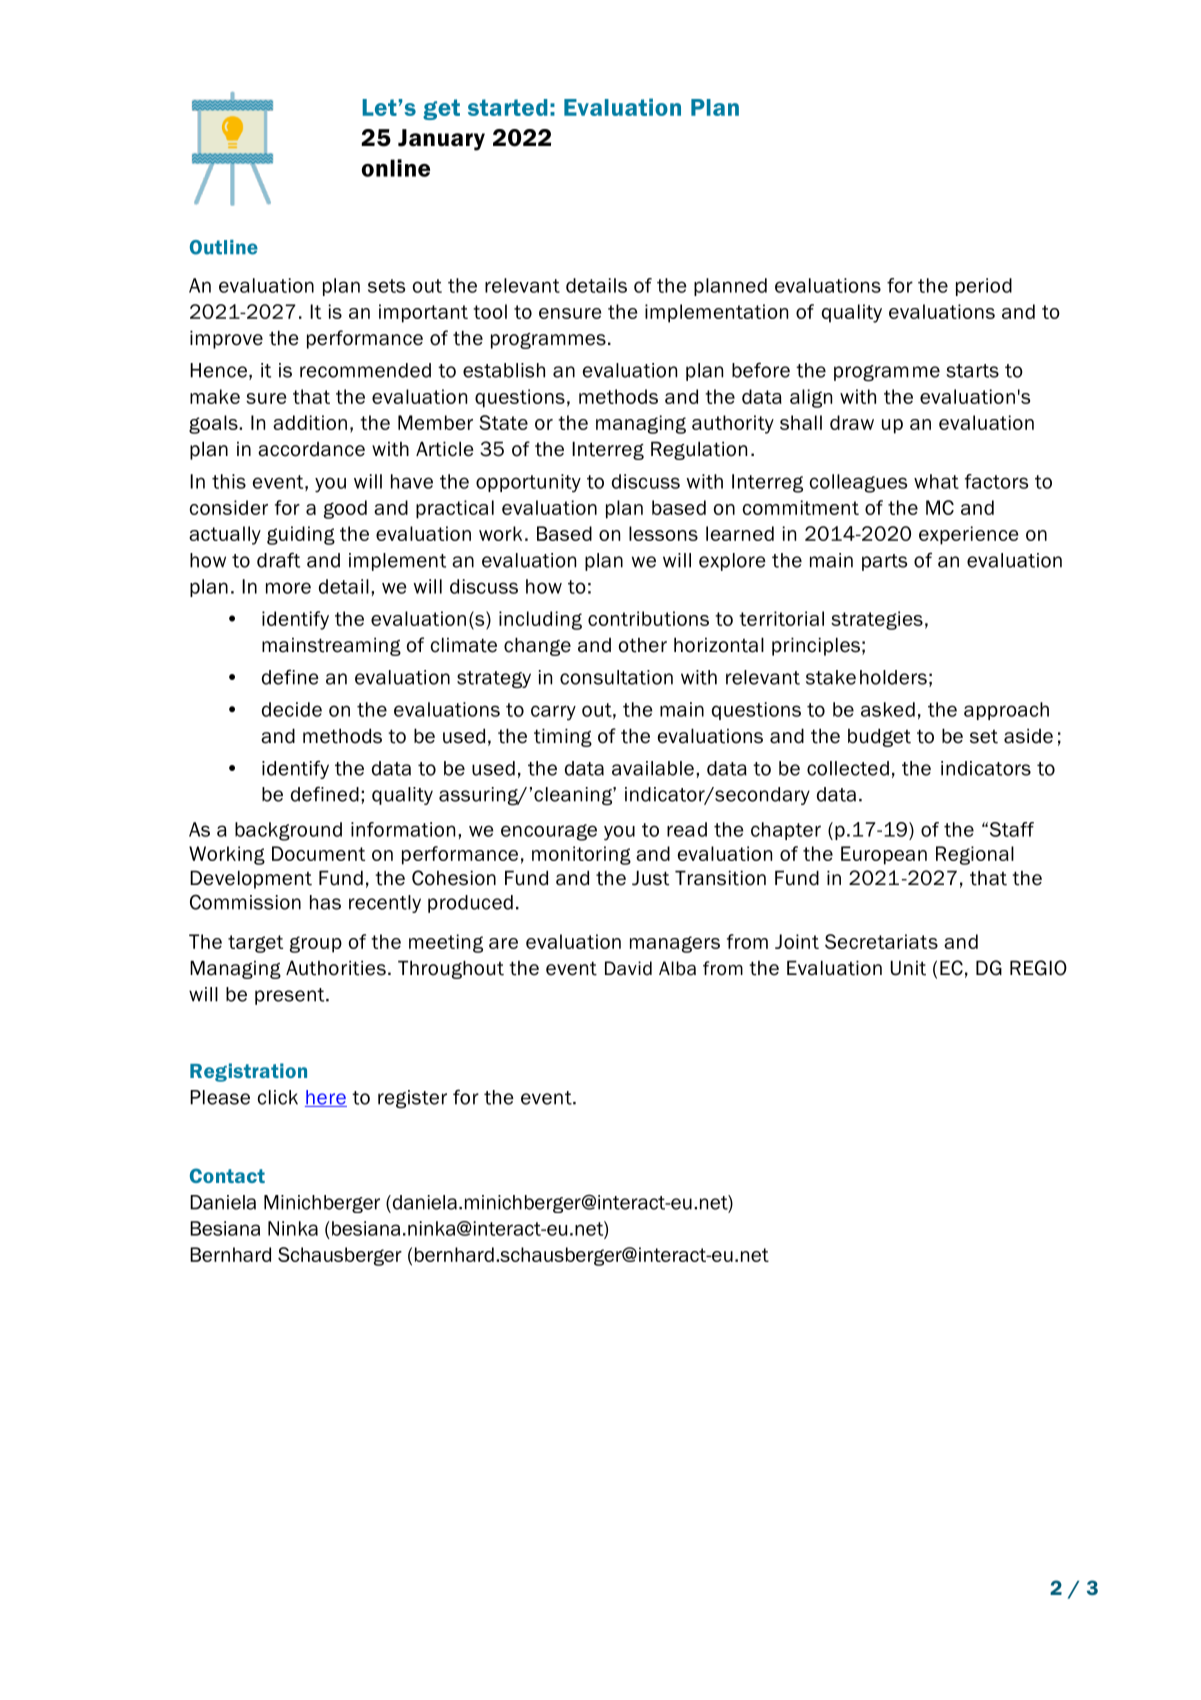  I want to click on Joint, so click(797, 941).
